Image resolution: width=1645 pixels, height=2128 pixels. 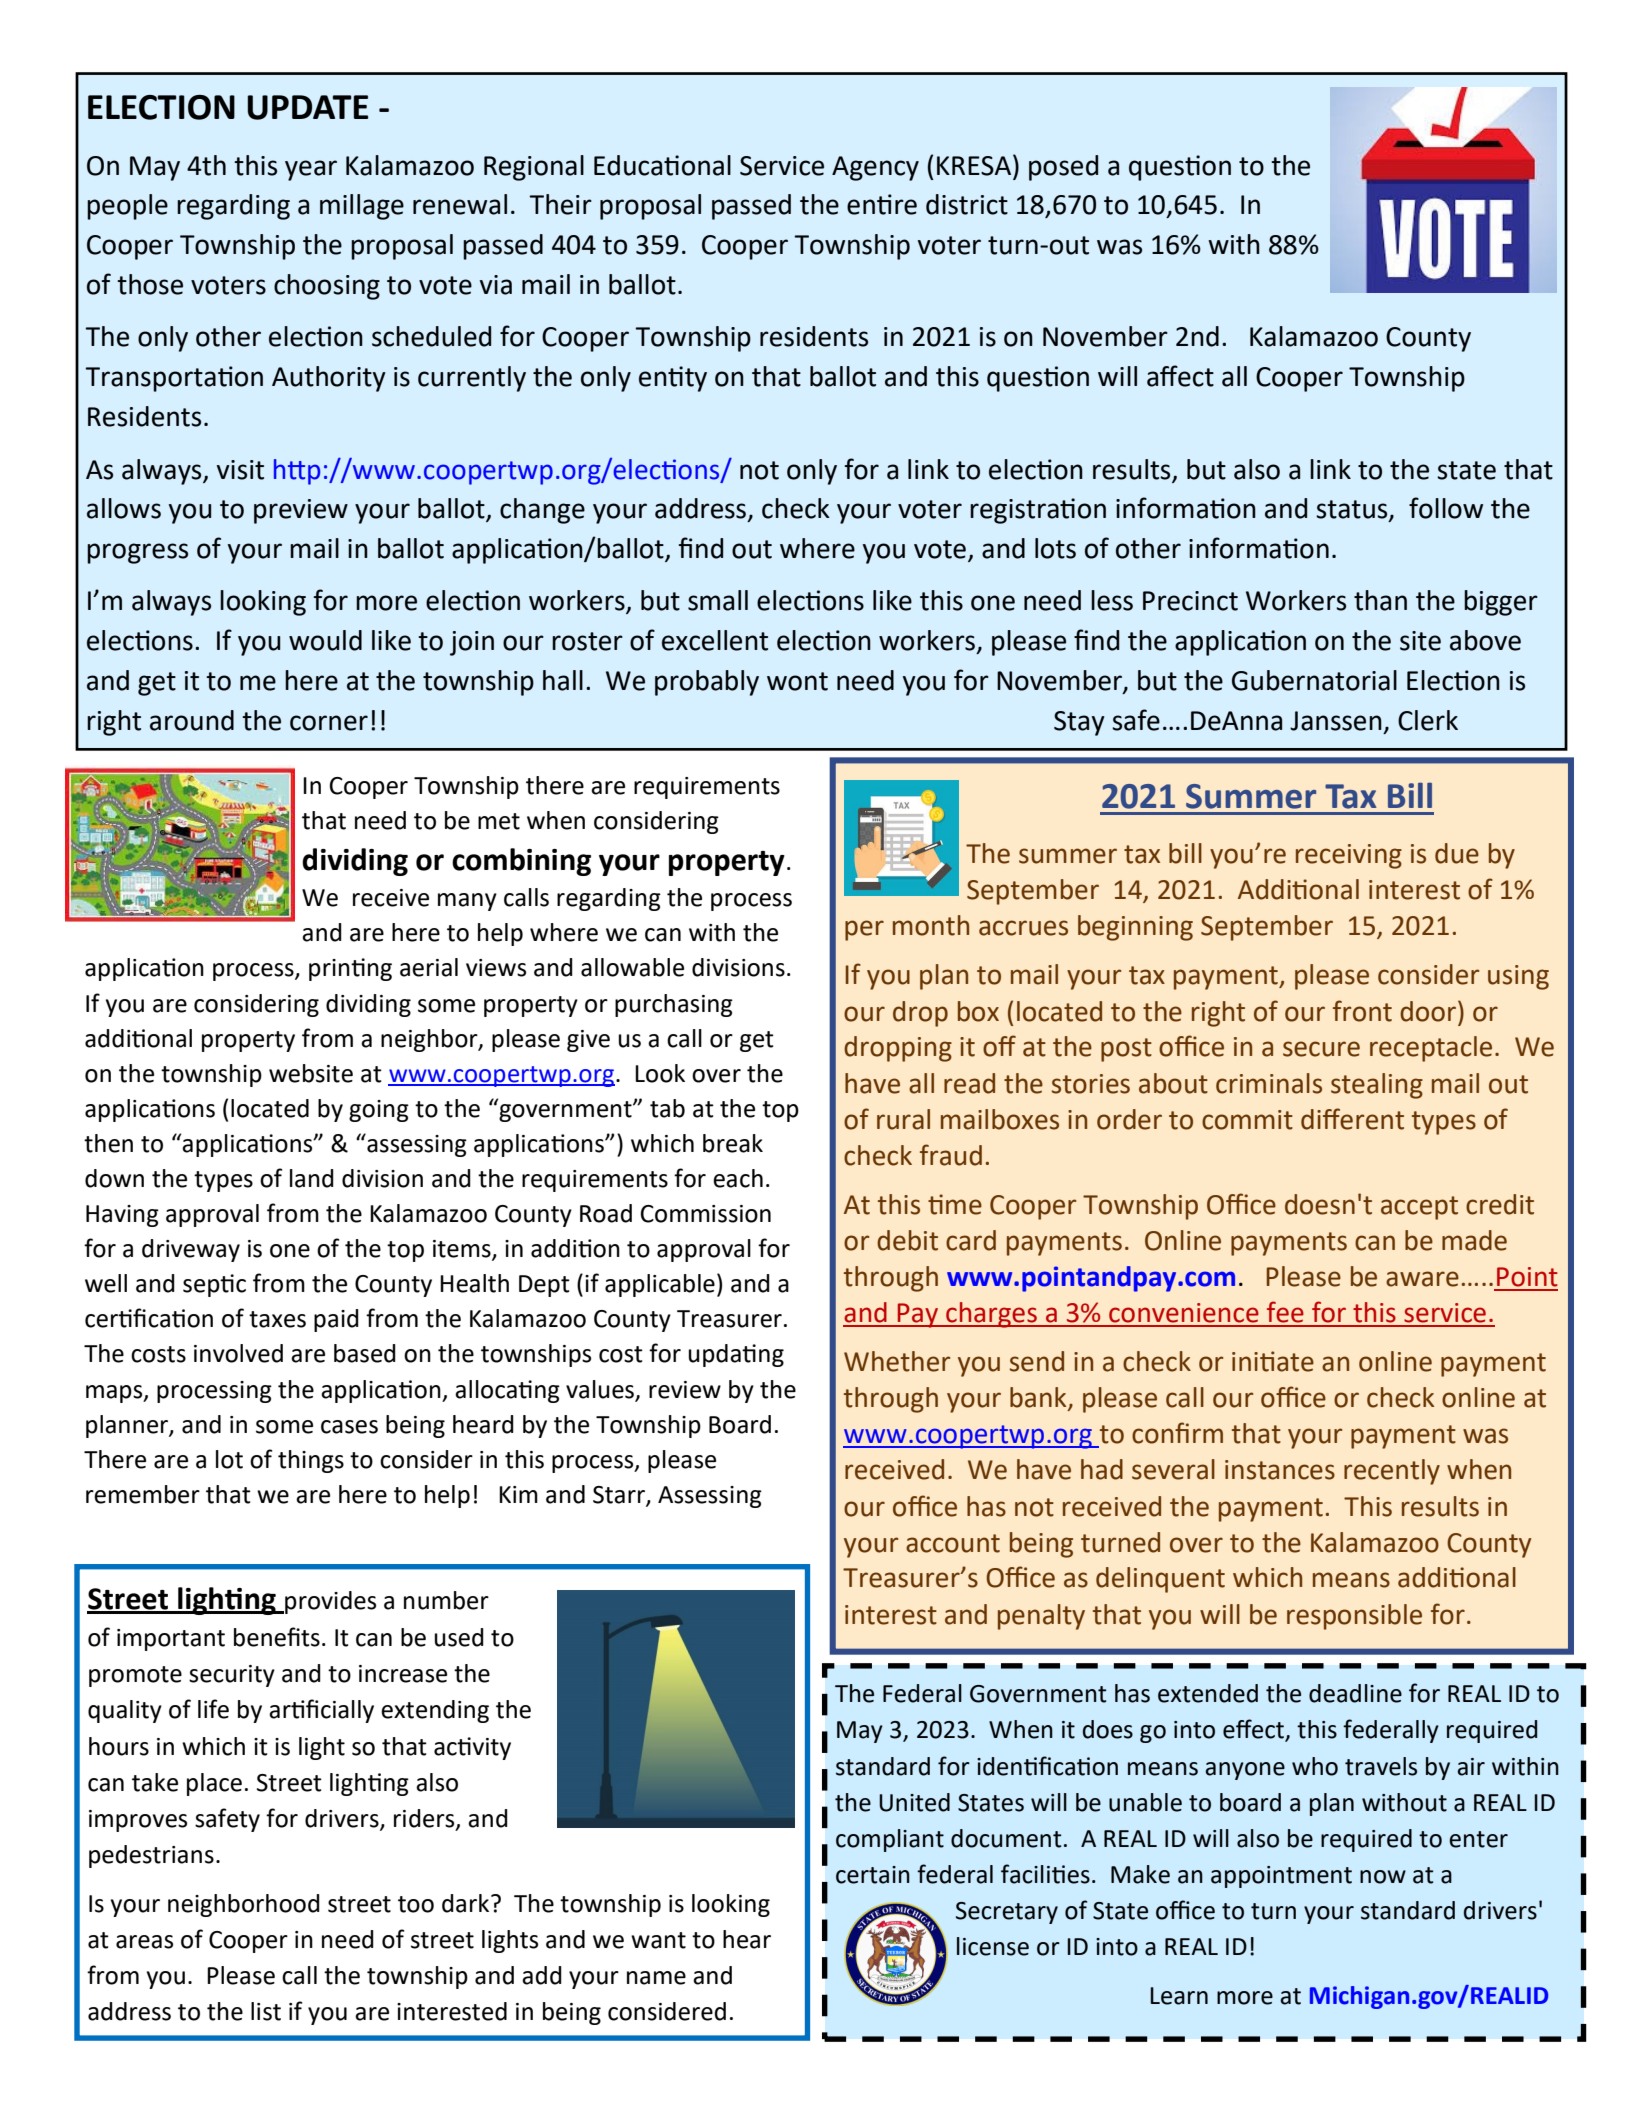 I want to click on Agency, so click(x=875, y=168).
